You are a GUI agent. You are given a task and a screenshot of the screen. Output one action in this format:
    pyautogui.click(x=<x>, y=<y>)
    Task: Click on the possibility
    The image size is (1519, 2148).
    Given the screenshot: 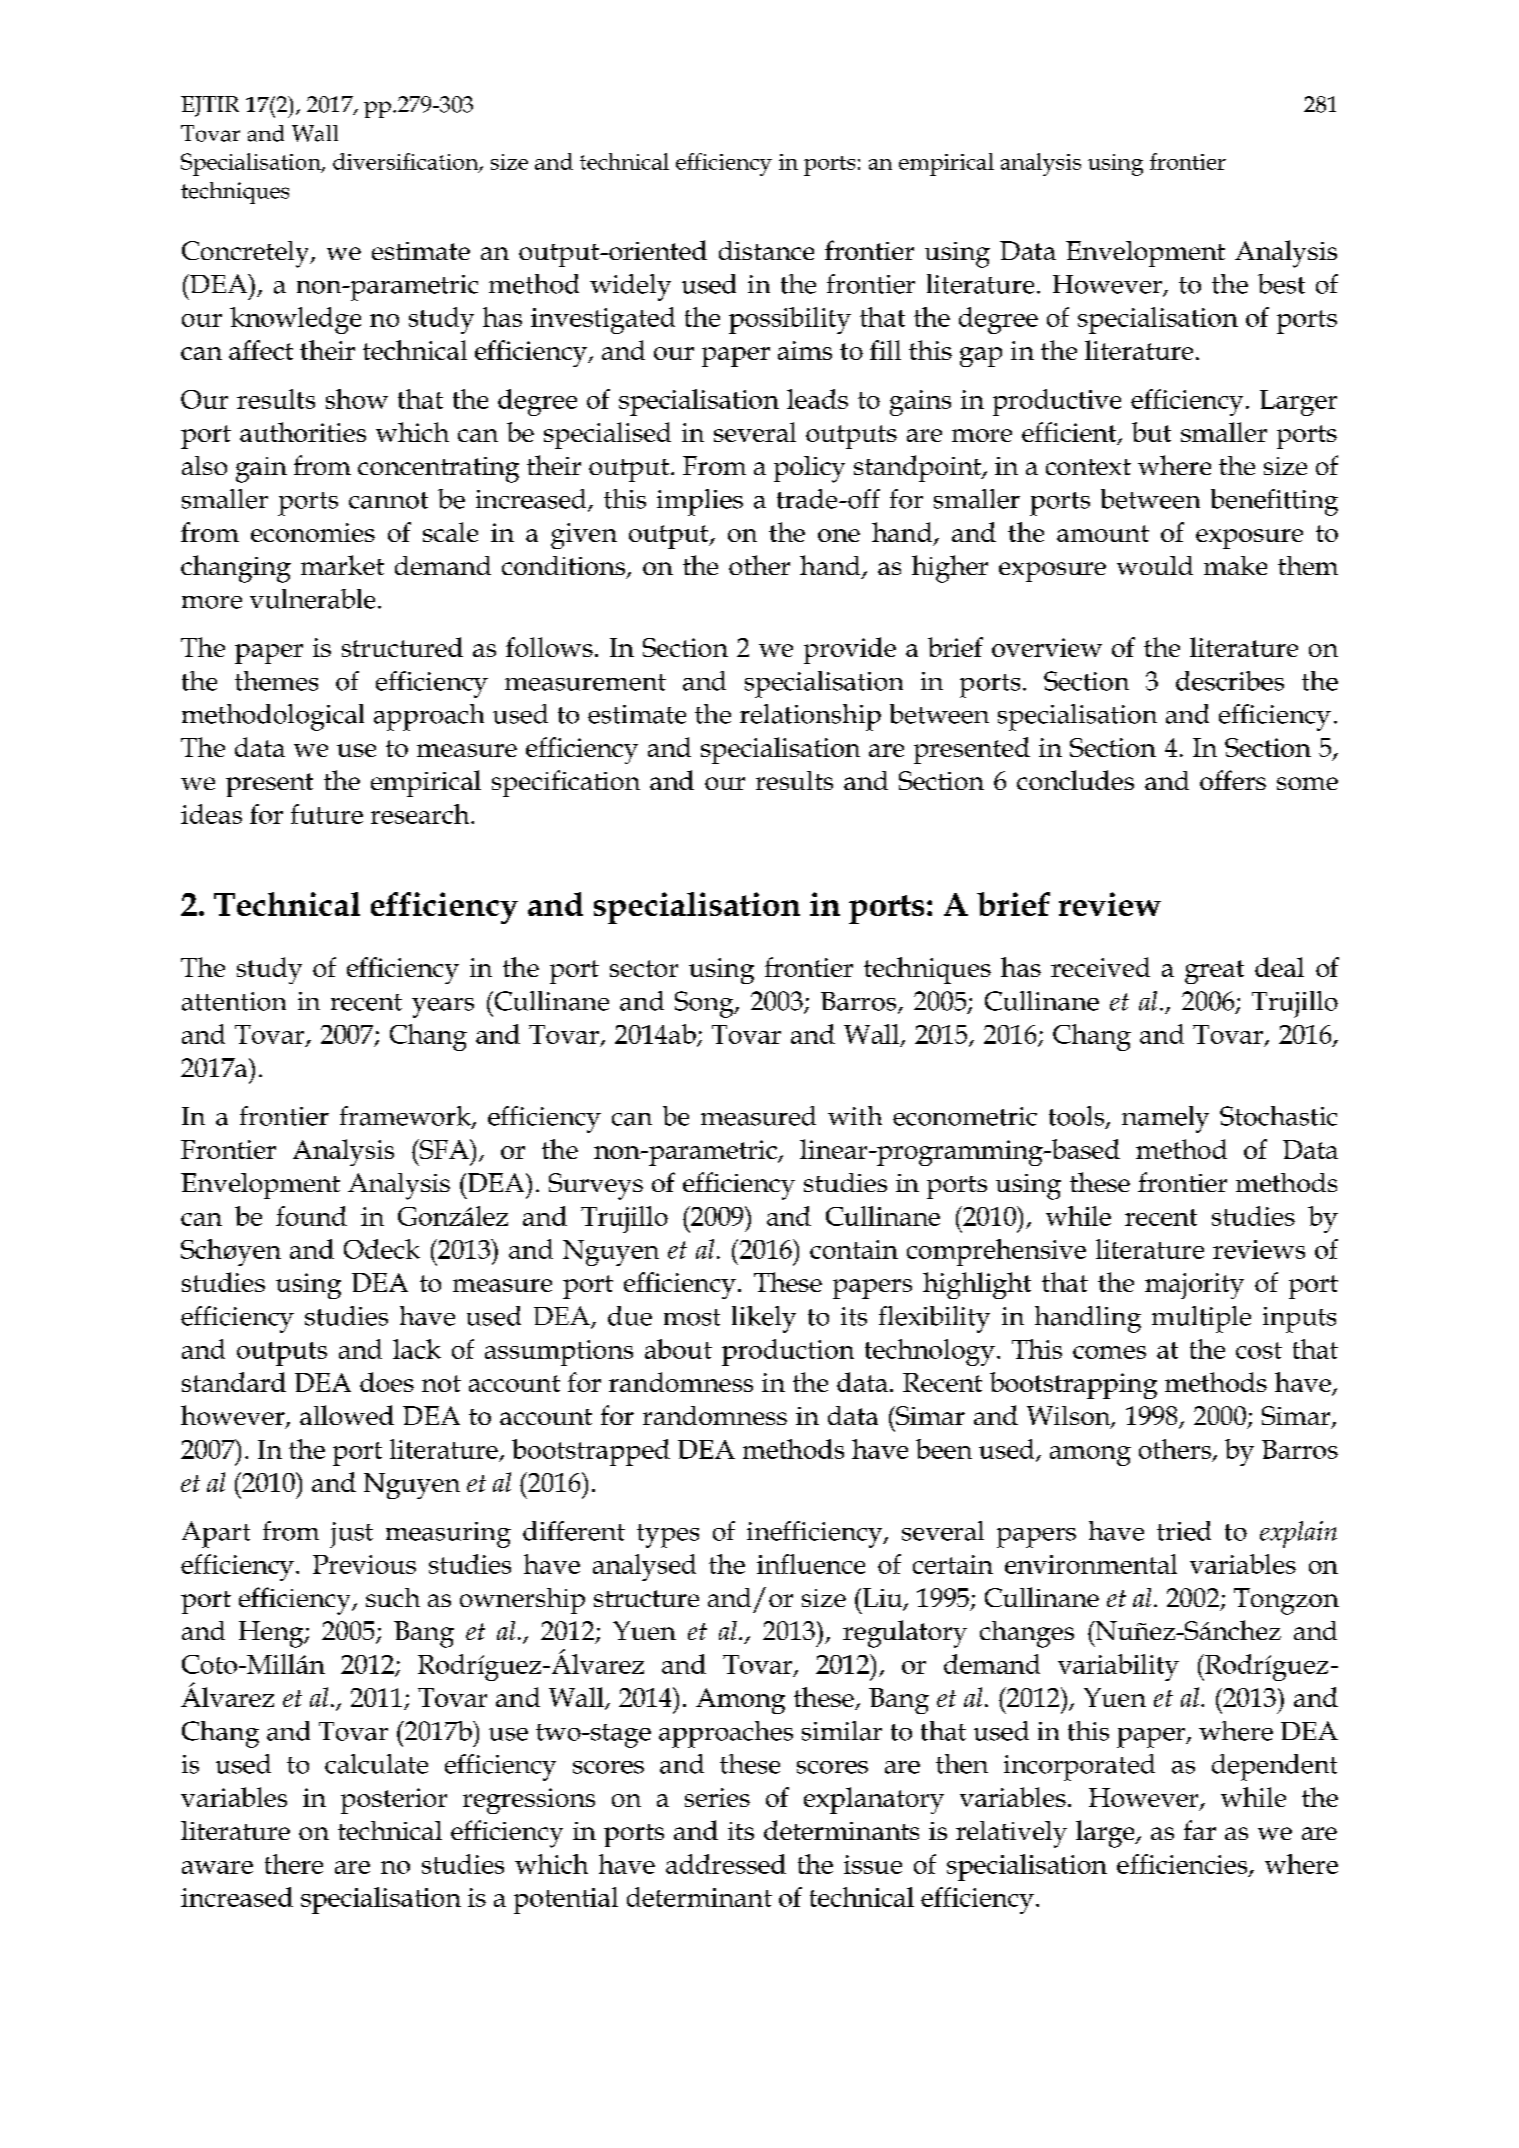 What is the action you would take?
    pyautogui.click(x=790, y=320)
